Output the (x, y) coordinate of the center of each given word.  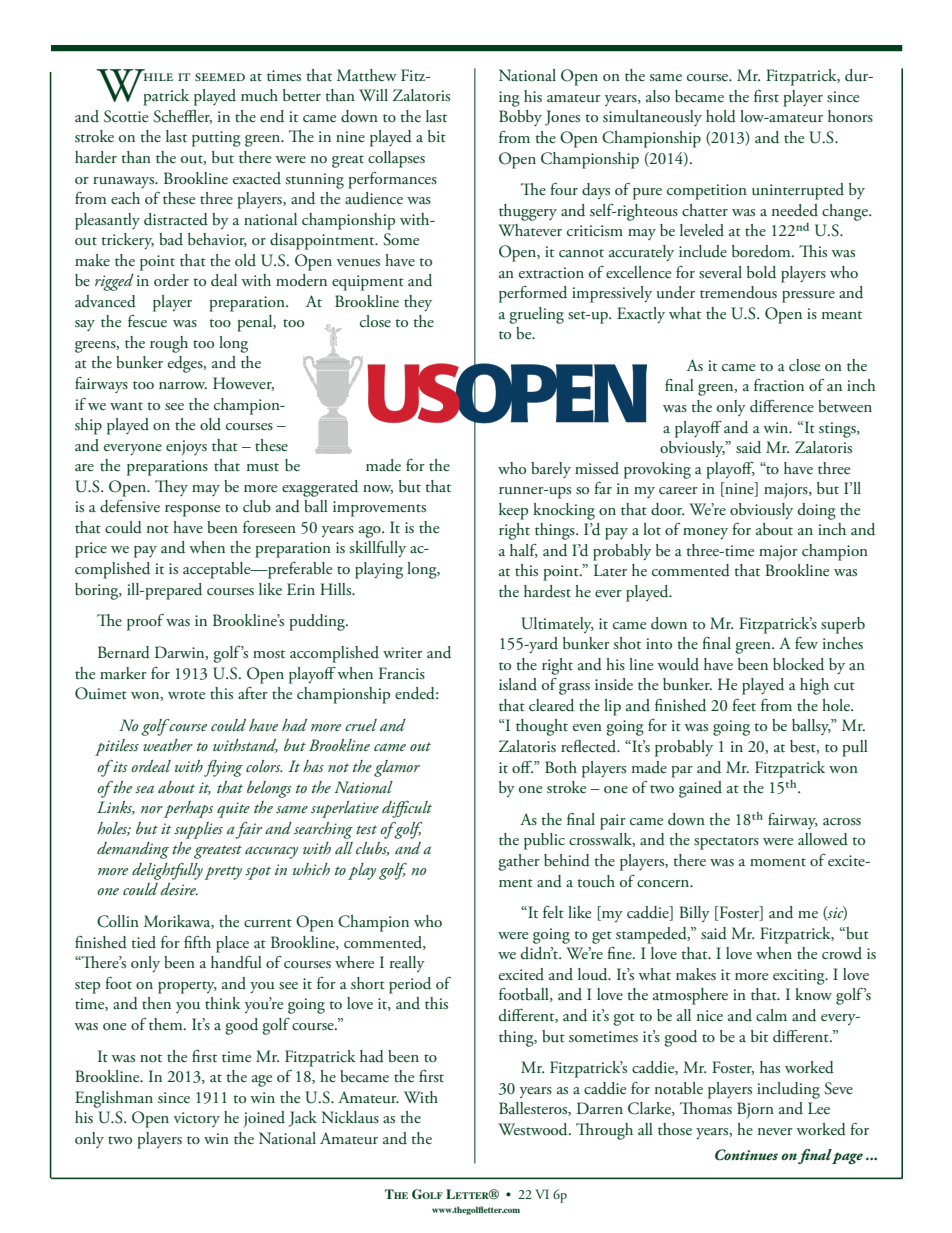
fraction (779, 384)
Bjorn (755, 1110)
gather (519, 862)
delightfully (167, 871)
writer (403, 652)
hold (721, 116)
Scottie (126, 116)
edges (186, 364)
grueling (536, 315)
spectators (726, 843)
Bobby (520, 118)
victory (197, 1119)
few (806, 643)
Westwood (534, 1129)
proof (145, 622)
